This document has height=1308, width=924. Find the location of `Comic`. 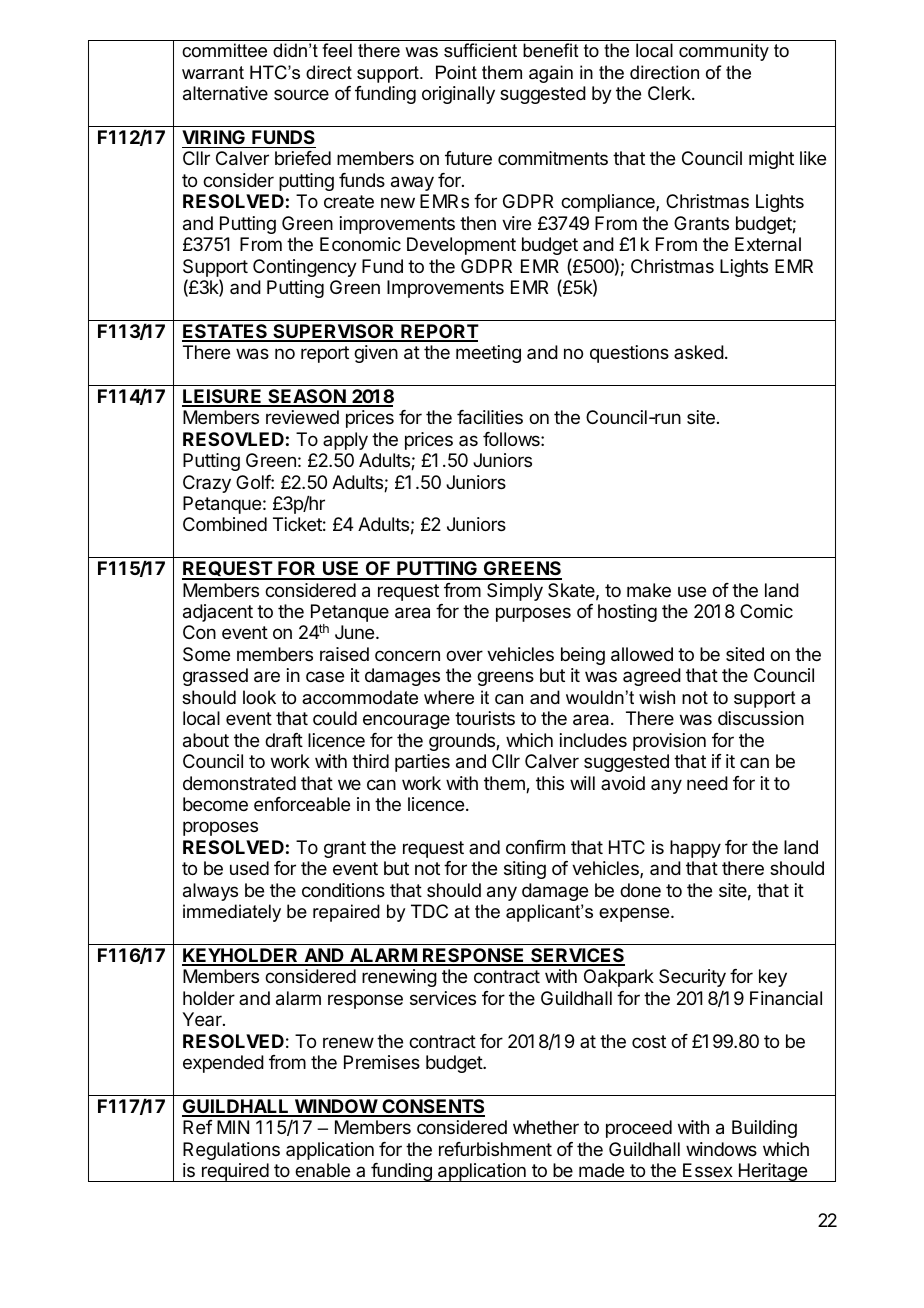

Comic is located at coordinates (766, 611).
